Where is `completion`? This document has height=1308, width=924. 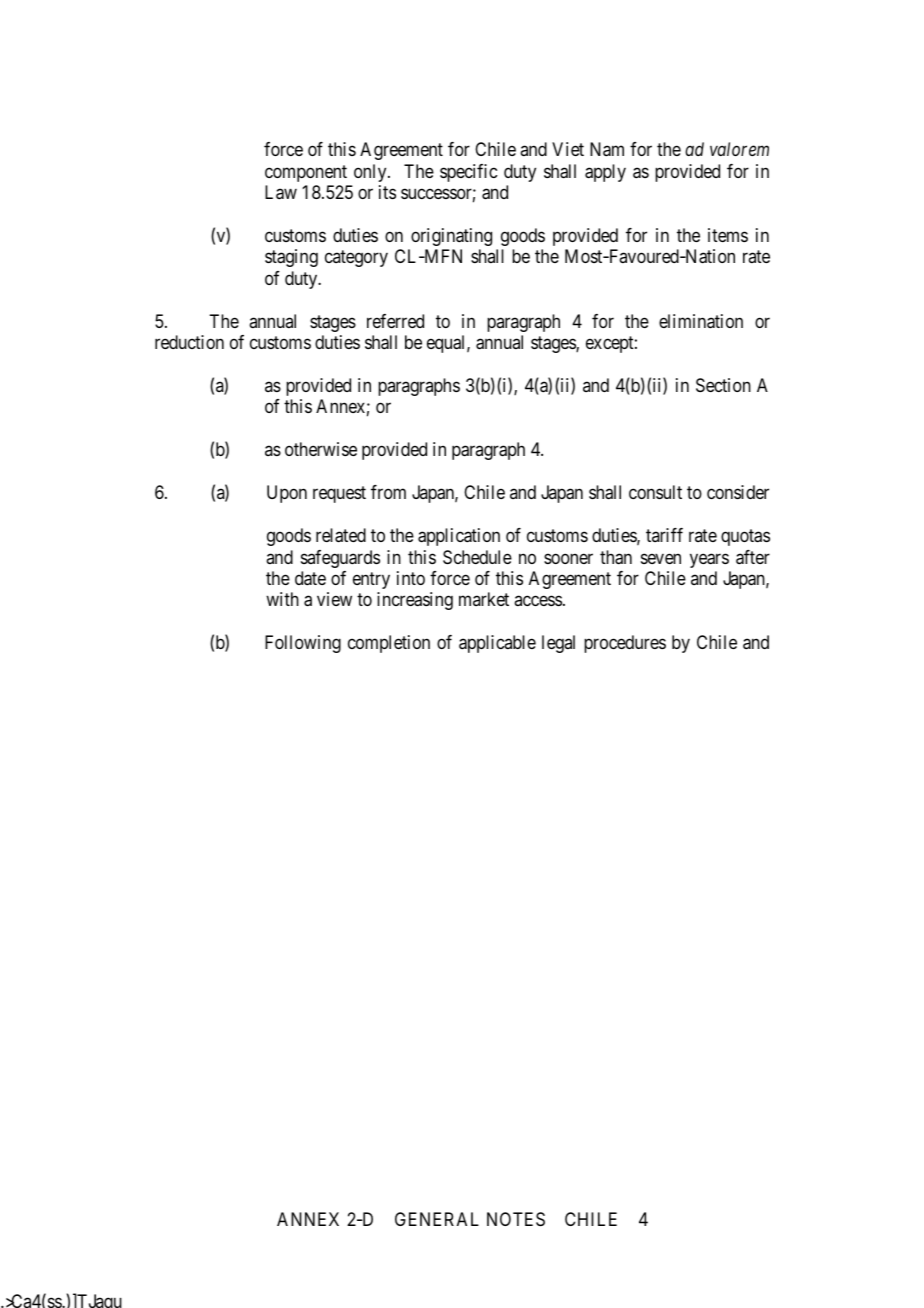
completion is located at coordinates (389, 644).
